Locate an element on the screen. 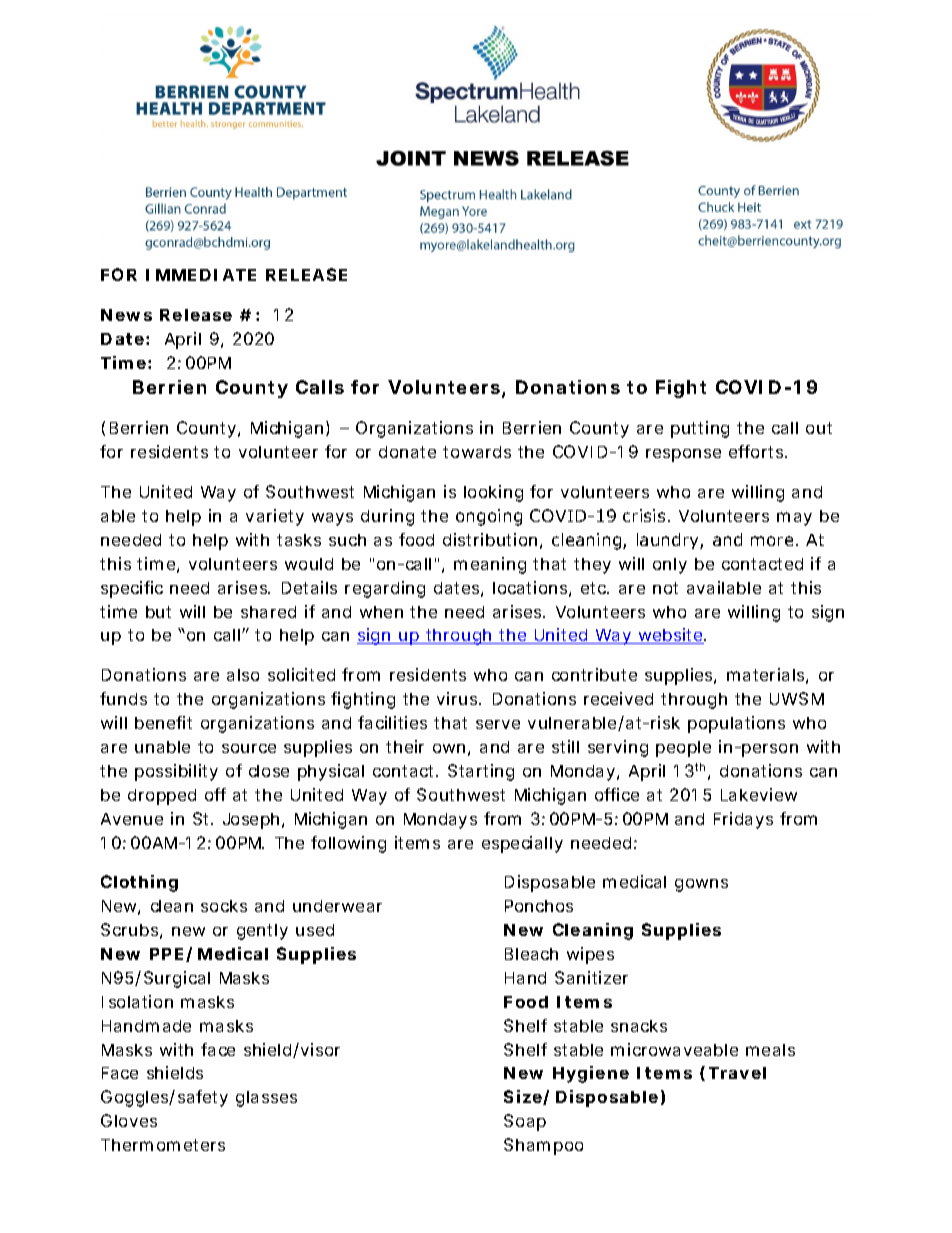 This screenshot has width=952, height=1233. benefit is located at coordinates (163, 722).
